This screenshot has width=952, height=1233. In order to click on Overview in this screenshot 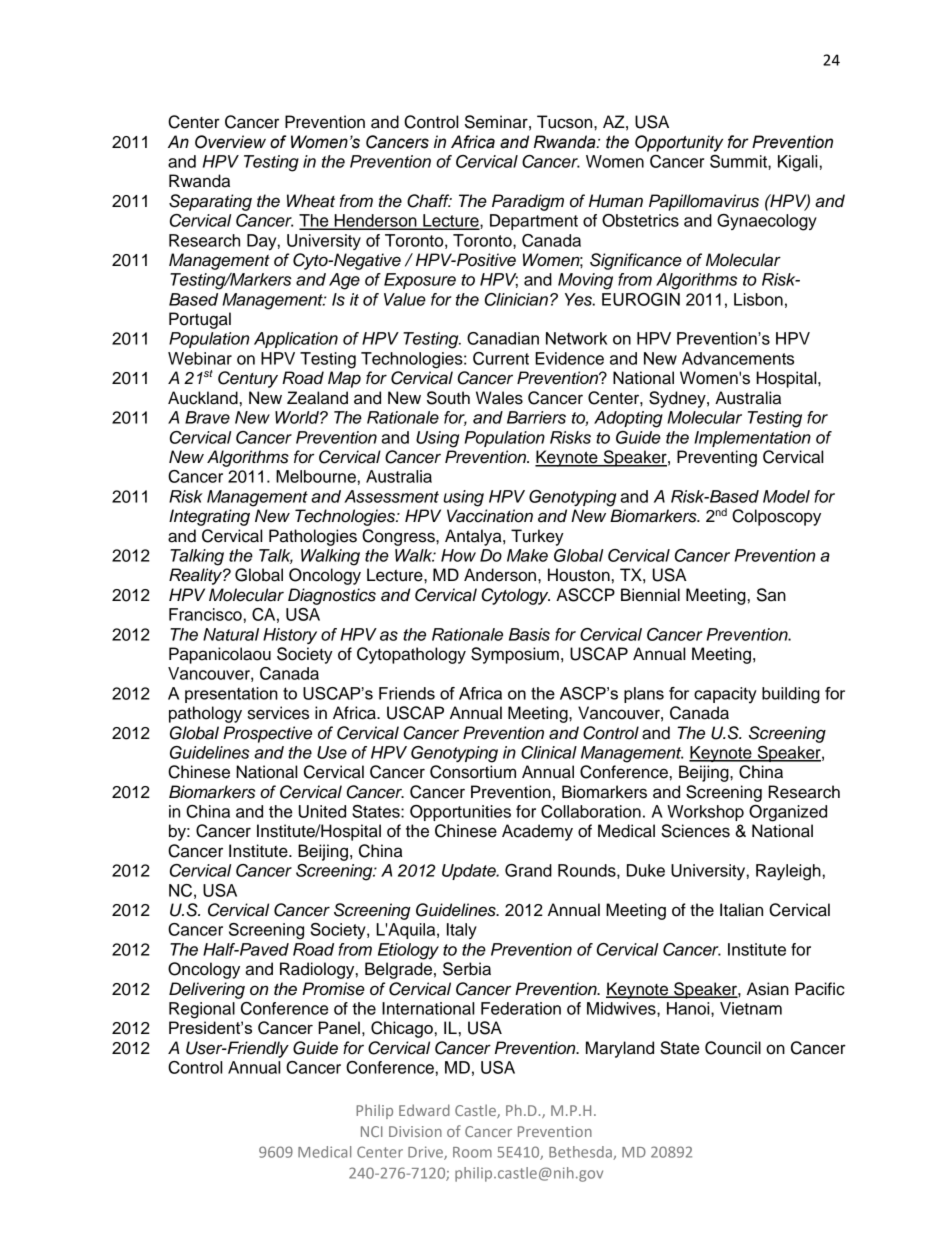, I will do `click(230, 142)`.
